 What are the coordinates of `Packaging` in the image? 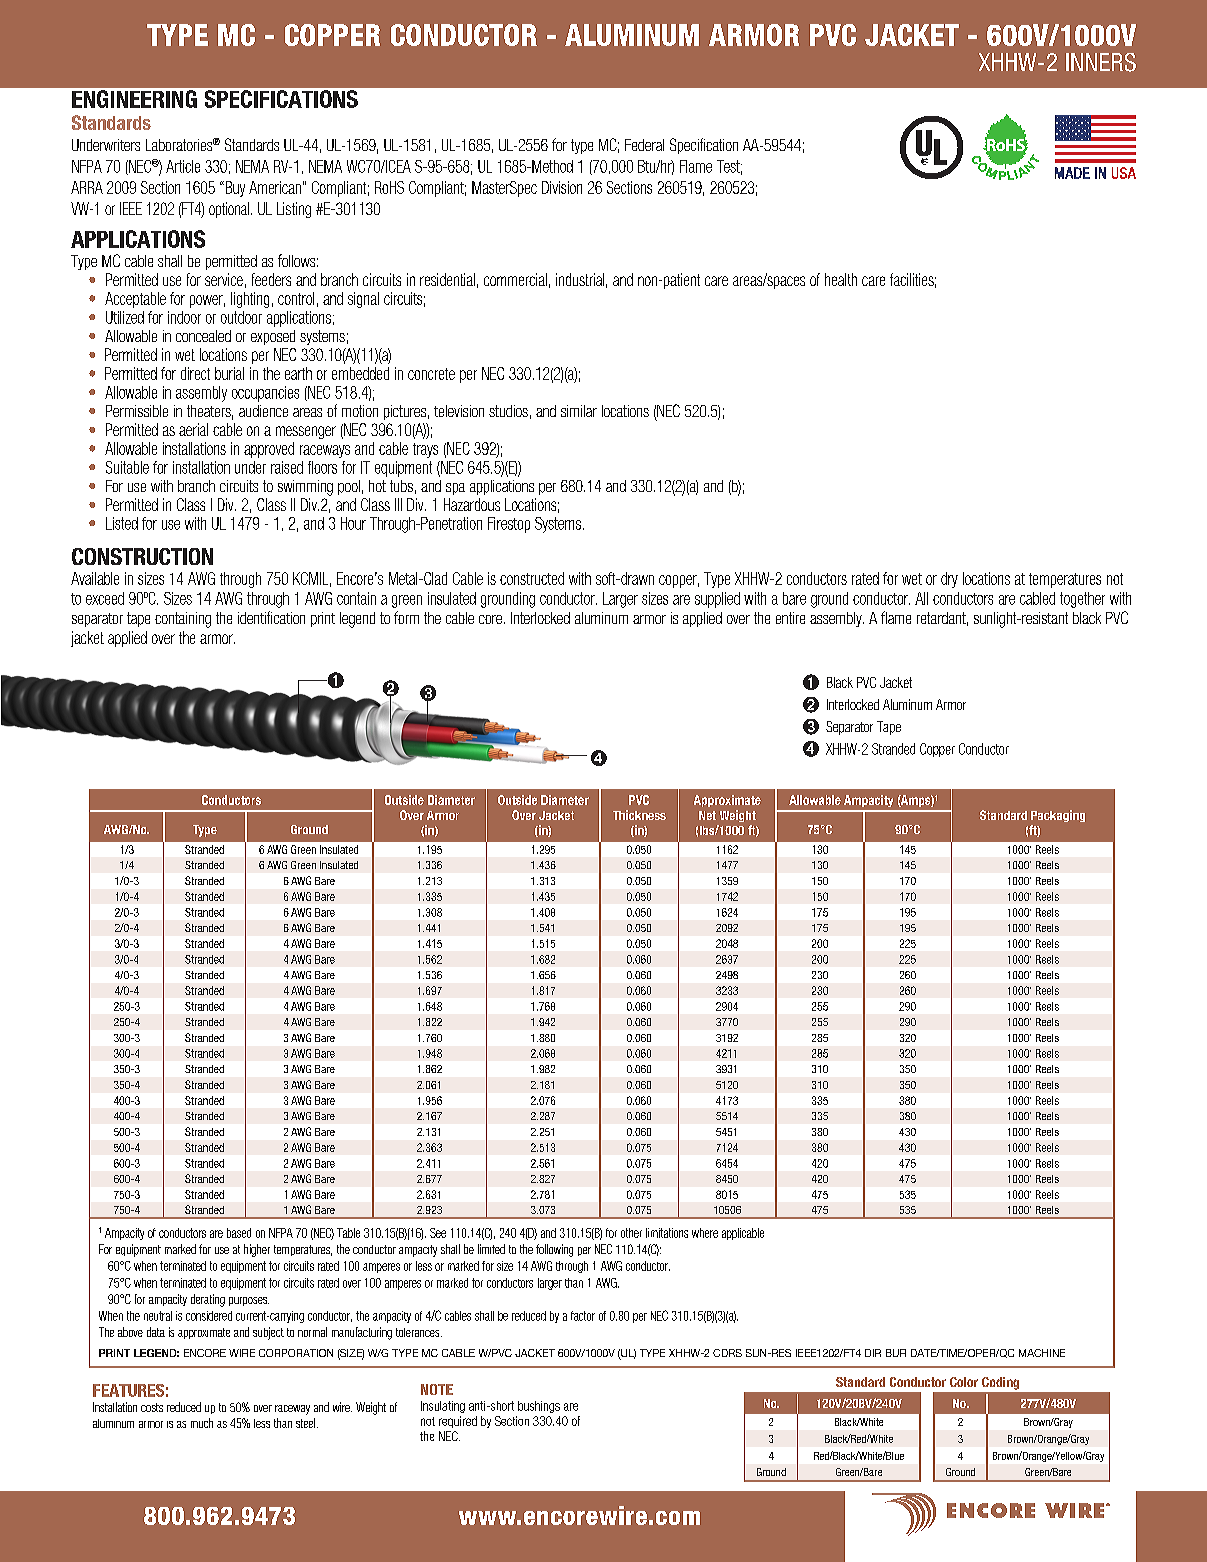 It's located at (1058, 816).
